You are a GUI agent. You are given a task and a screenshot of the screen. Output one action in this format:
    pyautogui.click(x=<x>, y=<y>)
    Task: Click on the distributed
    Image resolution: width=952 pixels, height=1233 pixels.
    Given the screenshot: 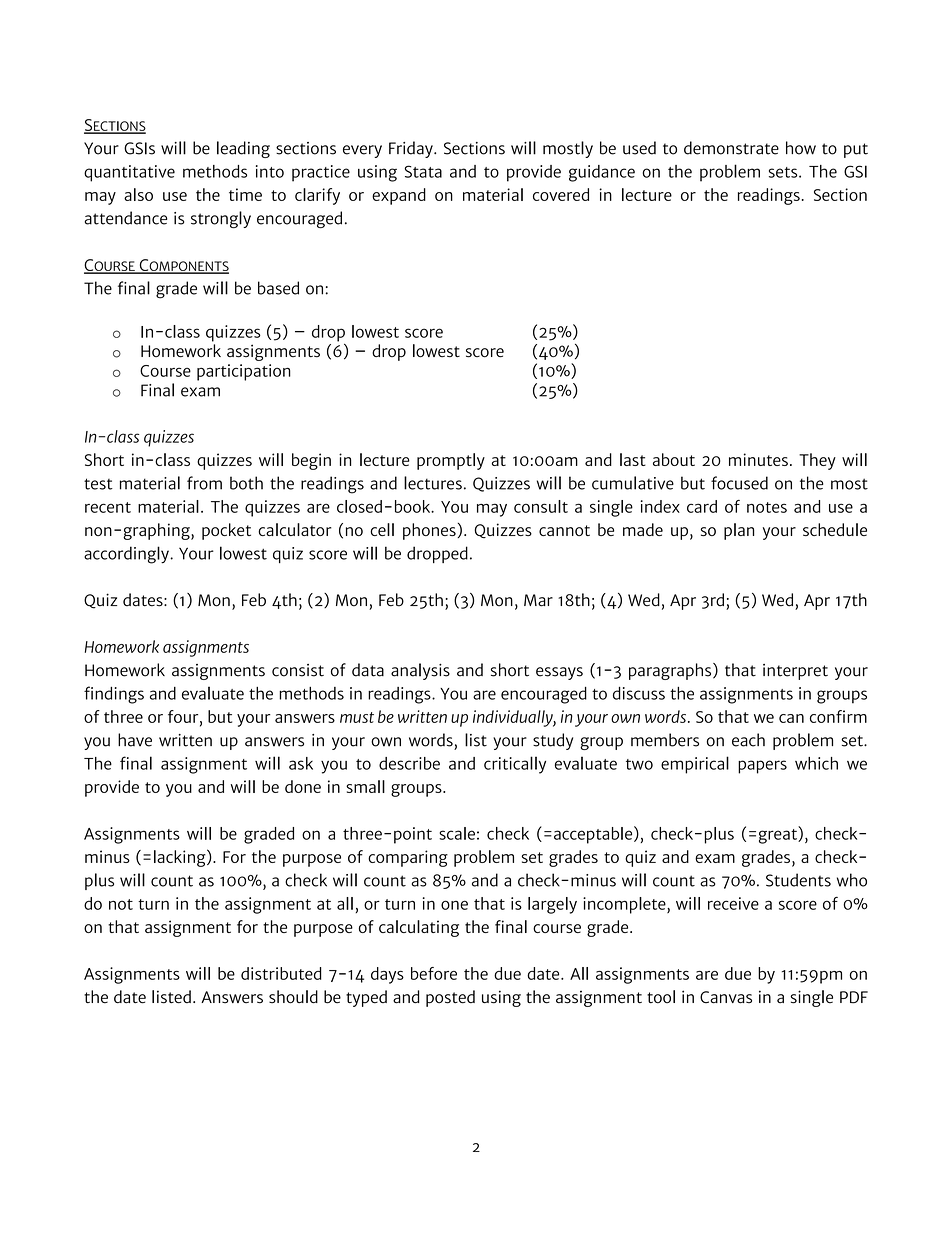 What is the action you would take?
    pyautogui.click(x=281, y=973)
